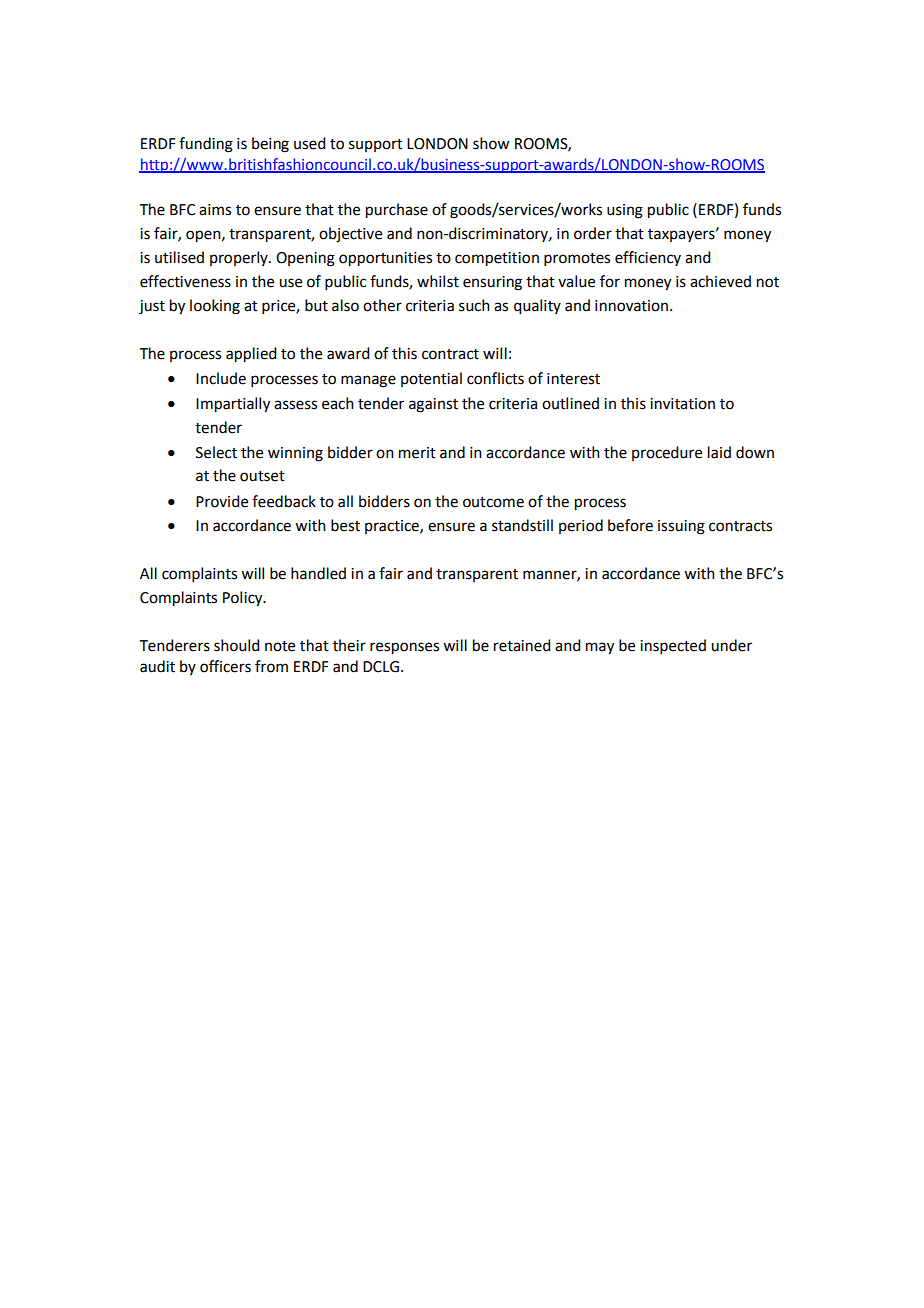  What do you see at coordinates (397, 211) in the screenshot?
I see `purchase` at bounding box center [397, 211].
